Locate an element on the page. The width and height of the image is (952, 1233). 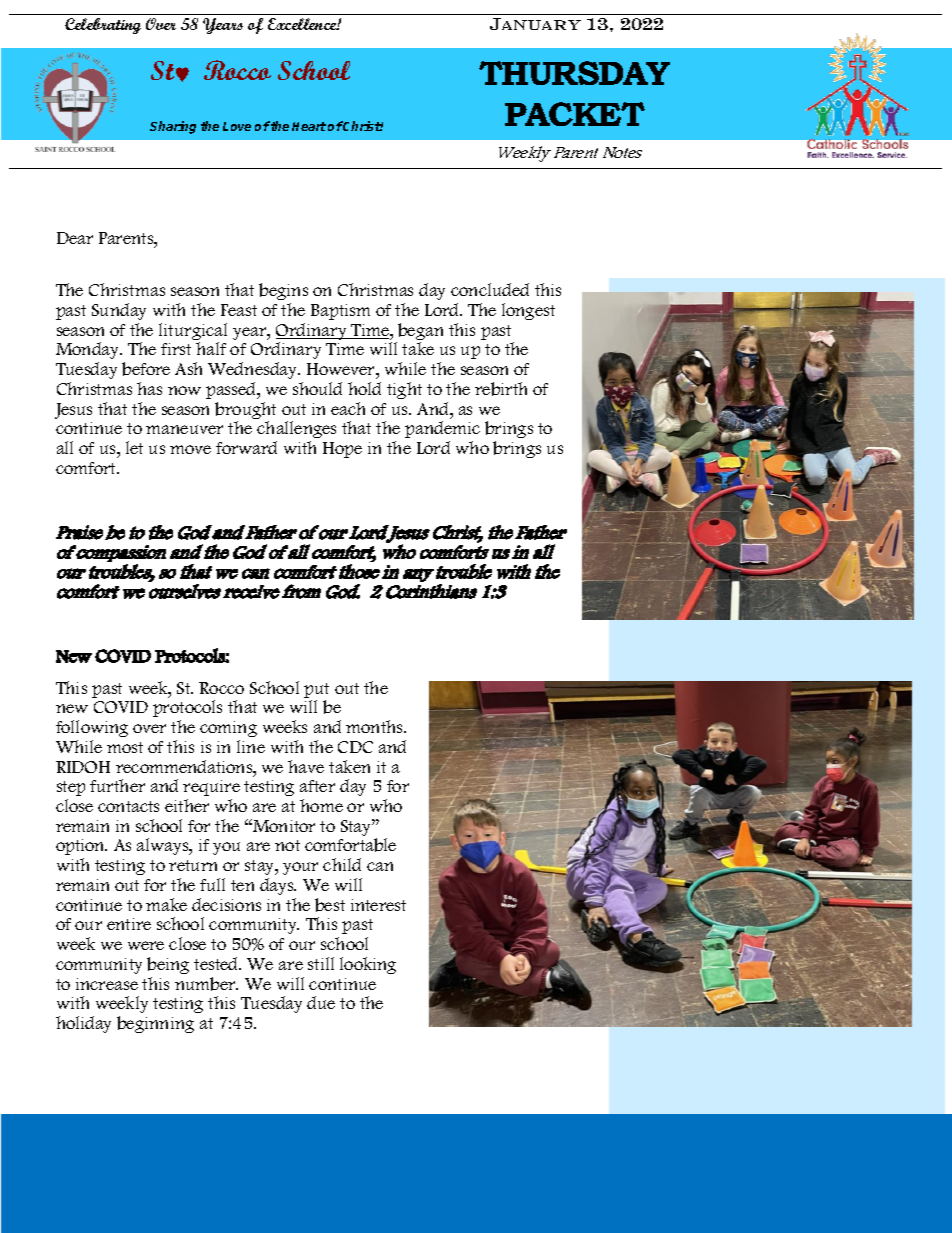
increase is located at coordinates (107, 984).
